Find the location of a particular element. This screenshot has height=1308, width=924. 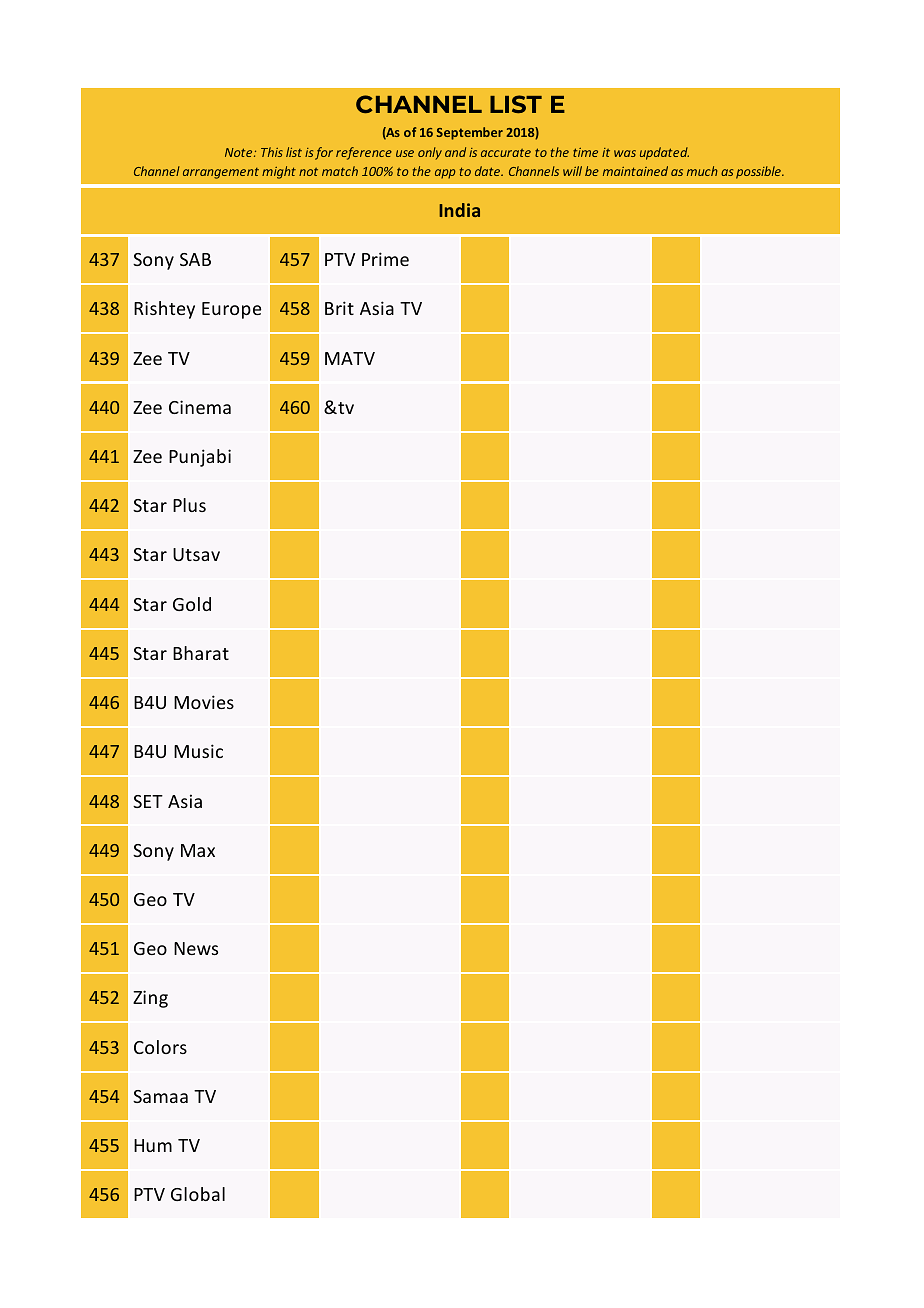

Max is located at coordinates (198, 850).
